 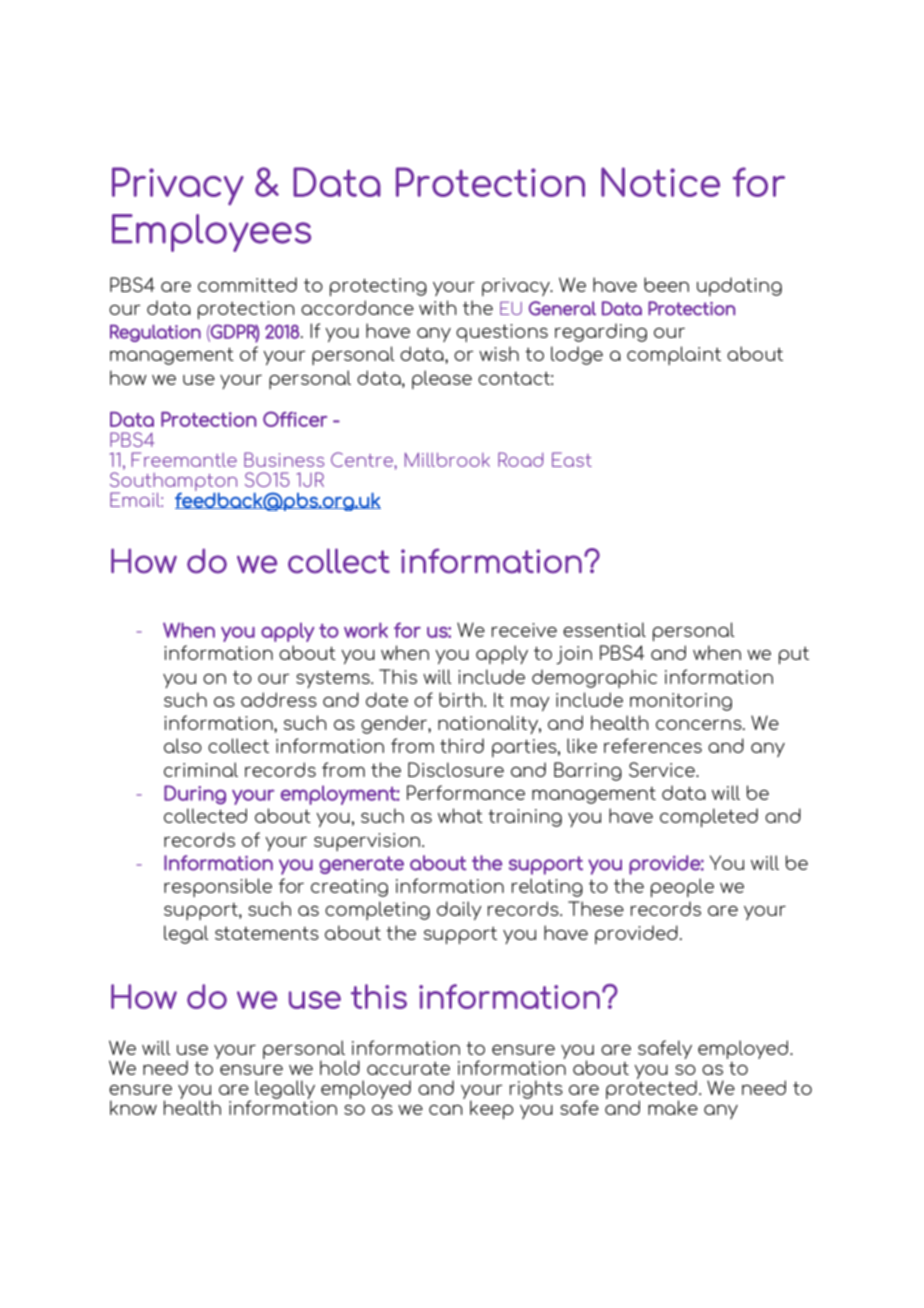 What do you see at coordinates (524, 630) in the screenshot?
I see `receive` at bounding box center [524, 630].
